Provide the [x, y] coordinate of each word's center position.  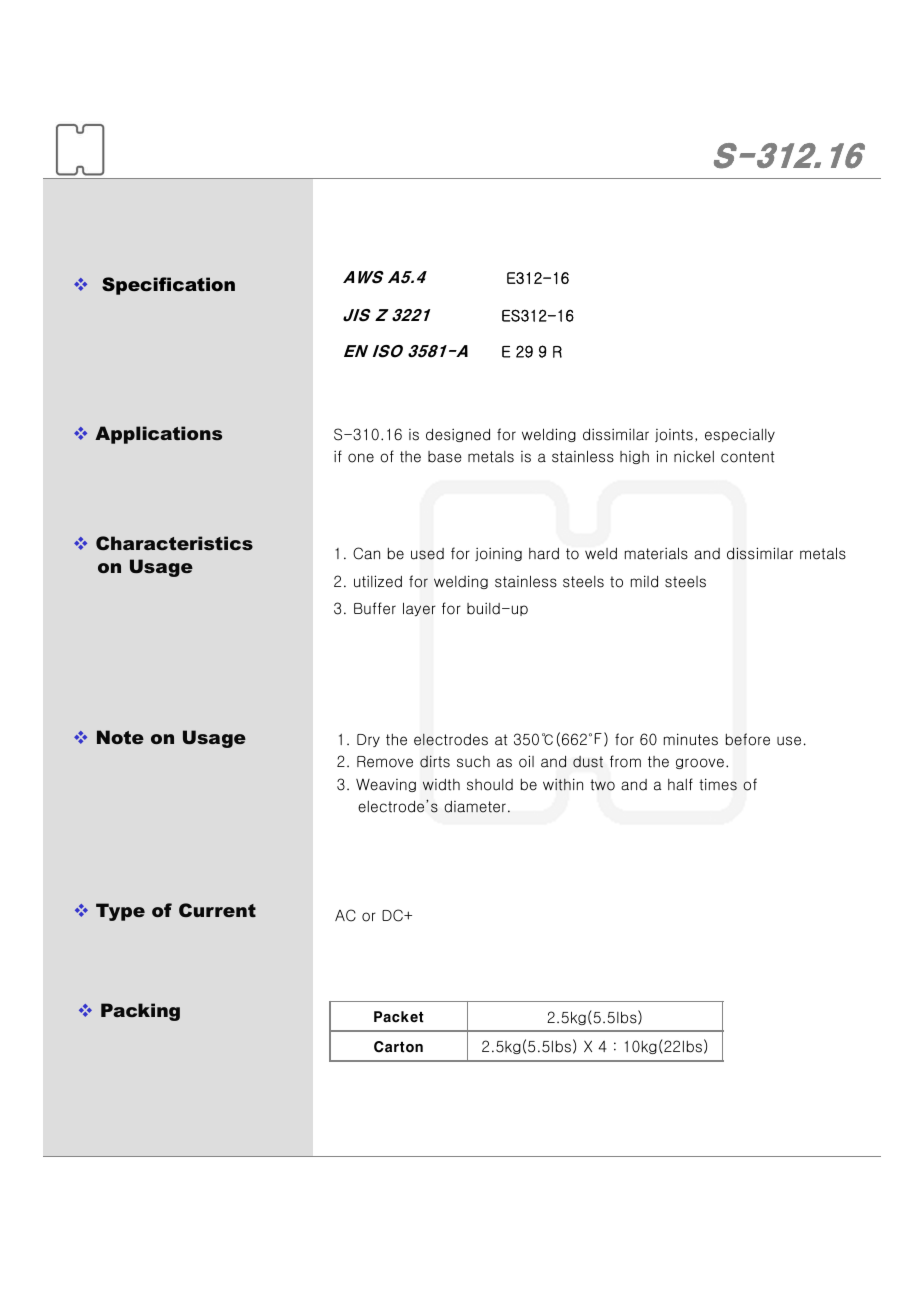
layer [419, 609]
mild [644, 581]
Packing [140, 1012]
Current [217, 910]
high [634, 457]
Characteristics [174, 543]
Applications [158, 435]
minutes [691, 739]
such [473, 762]
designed [458, 435]
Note [120, 737]
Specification [168, 286]
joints [674, 435]
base [445, 457]
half [680, 784]
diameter [475, 807]
